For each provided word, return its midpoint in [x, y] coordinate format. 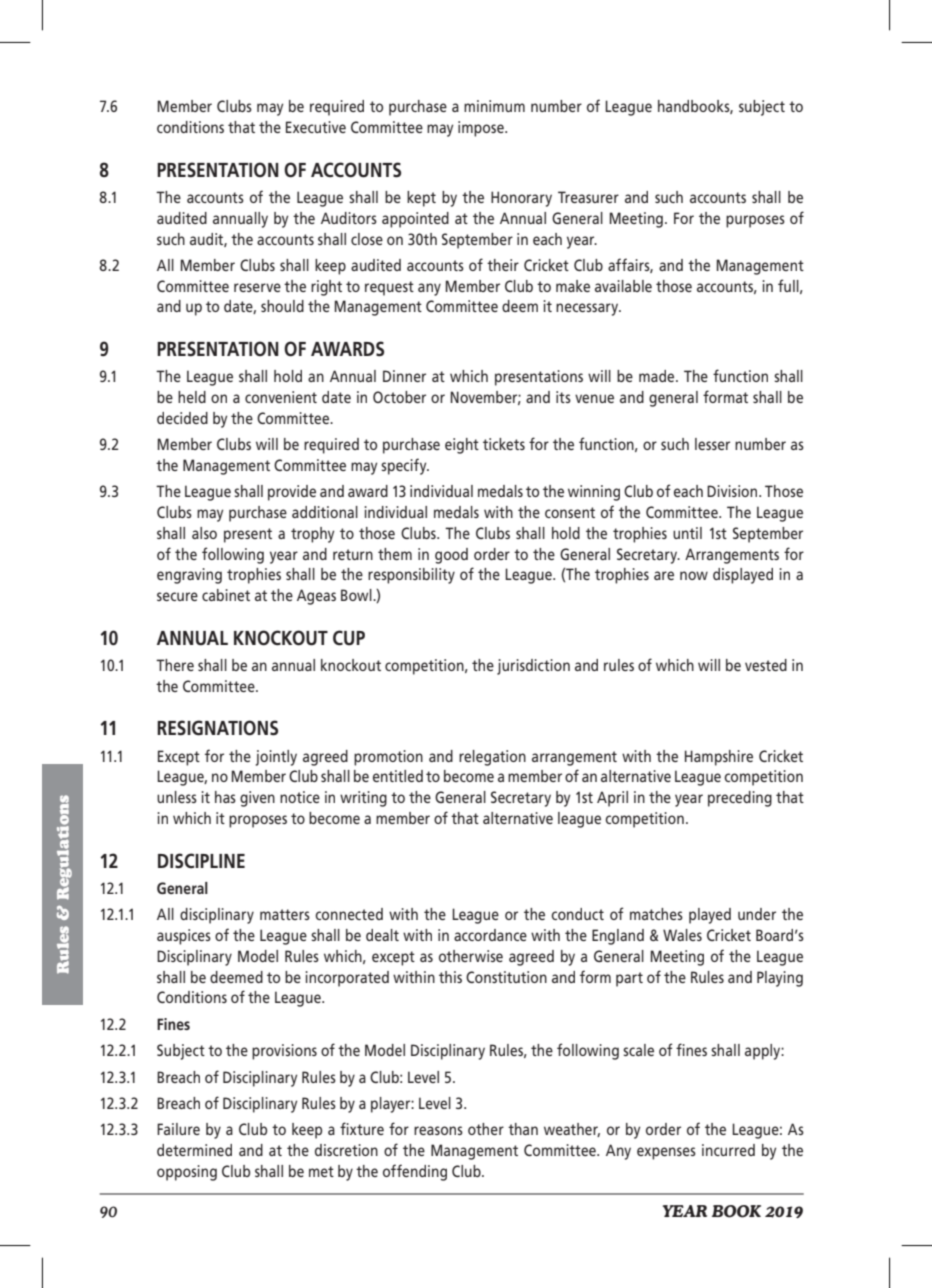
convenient [281, 397]
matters [285, 914]
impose [482, 129]
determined [194, 1150]
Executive [316, 127]
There [175, 665]
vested [766, 665]
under [757, 914]
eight [462, 446]
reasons [438, 1130]
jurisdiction [533, 667]
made [658, 376]
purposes [755, 221]
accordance [490, 935]
